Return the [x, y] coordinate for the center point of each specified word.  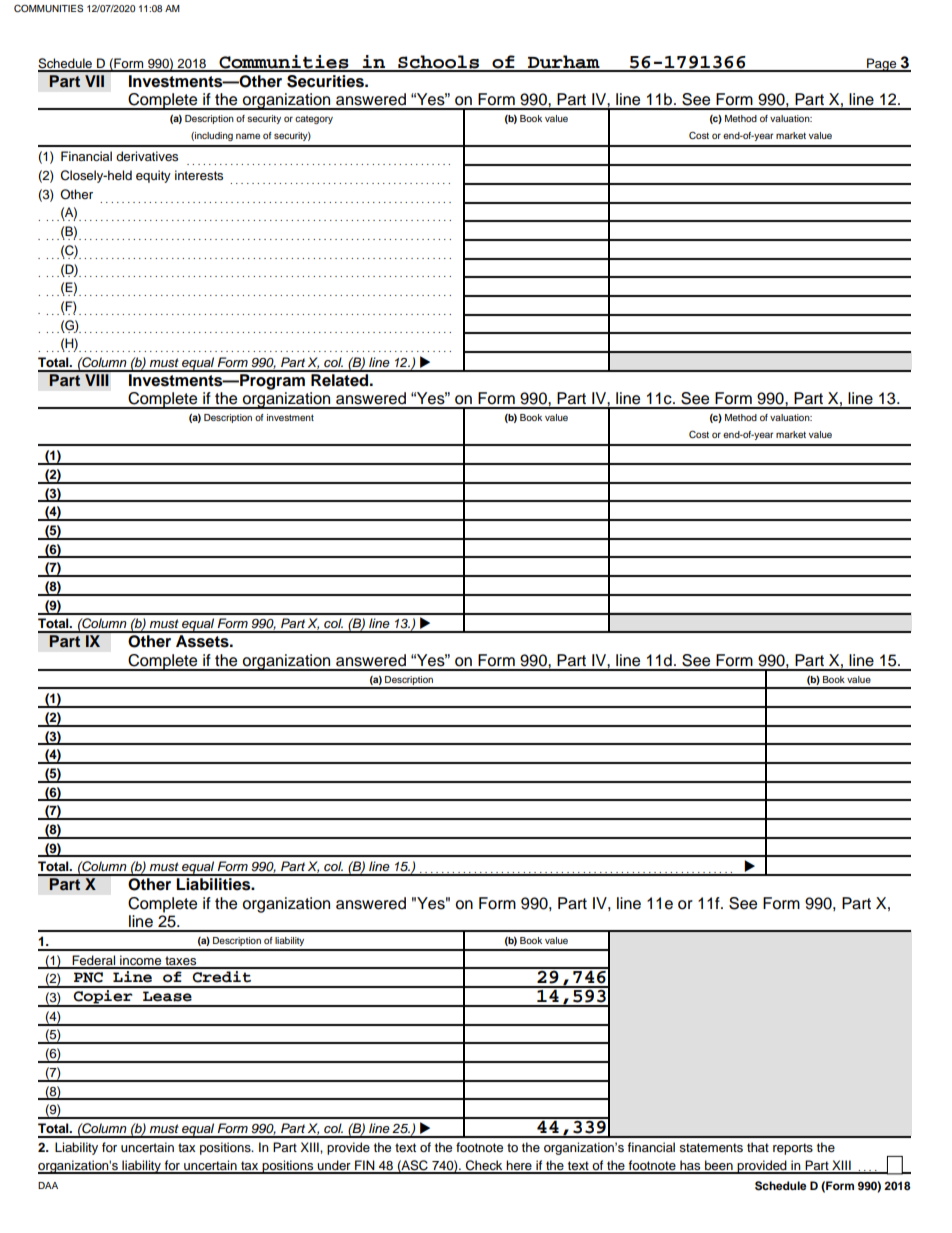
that [758, 1147]
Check [484, 1166]
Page [882, 65]
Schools [438, 63]
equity [153, 176]
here [519, 1166]
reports [793, 1149]
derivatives [147, 156]
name [248, 136]
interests [199, 175]
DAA [48, 1185]
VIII [97, 378]
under [334, 1166]
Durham [564, 63]
